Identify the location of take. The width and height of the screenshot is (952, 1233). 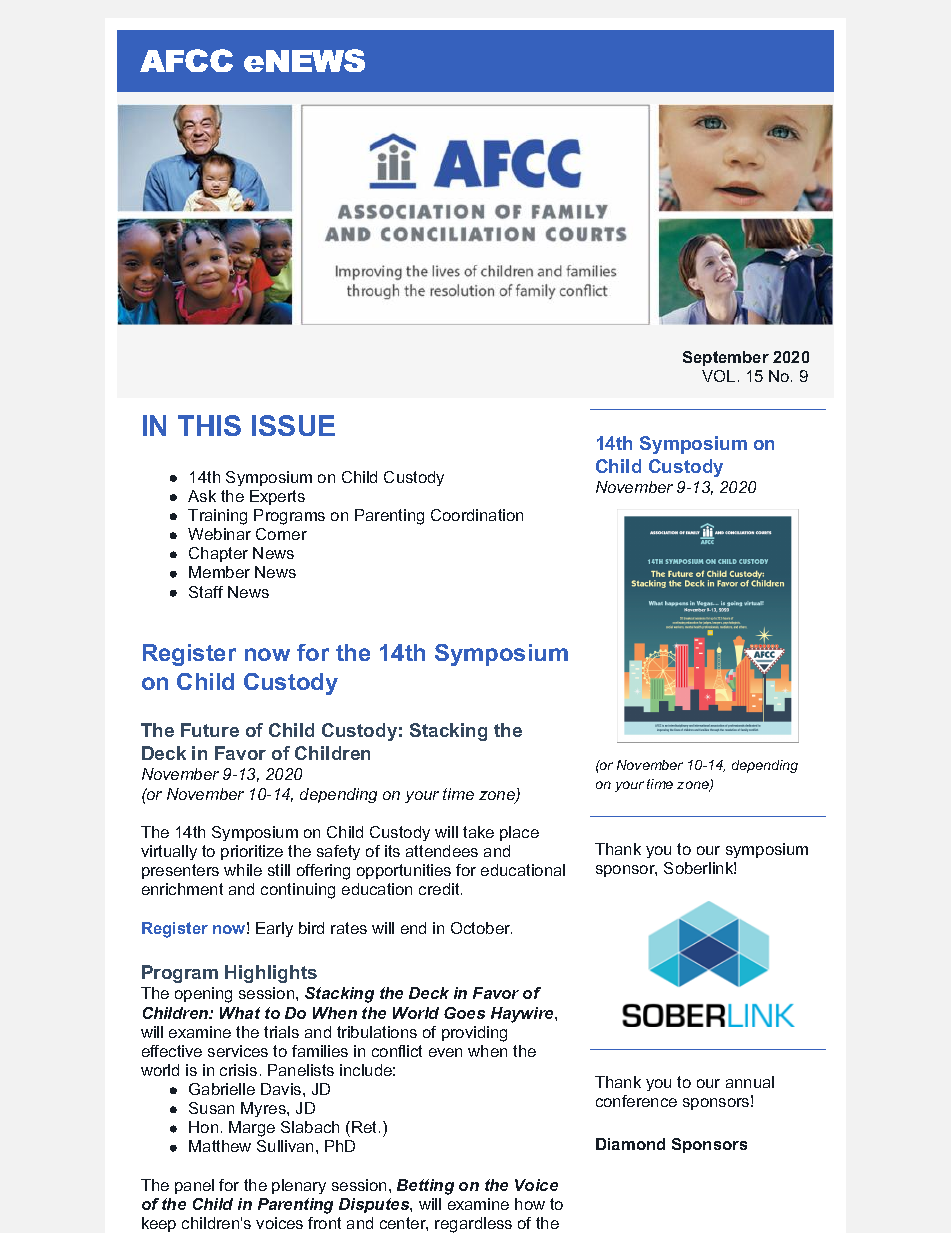
(478, 832).
